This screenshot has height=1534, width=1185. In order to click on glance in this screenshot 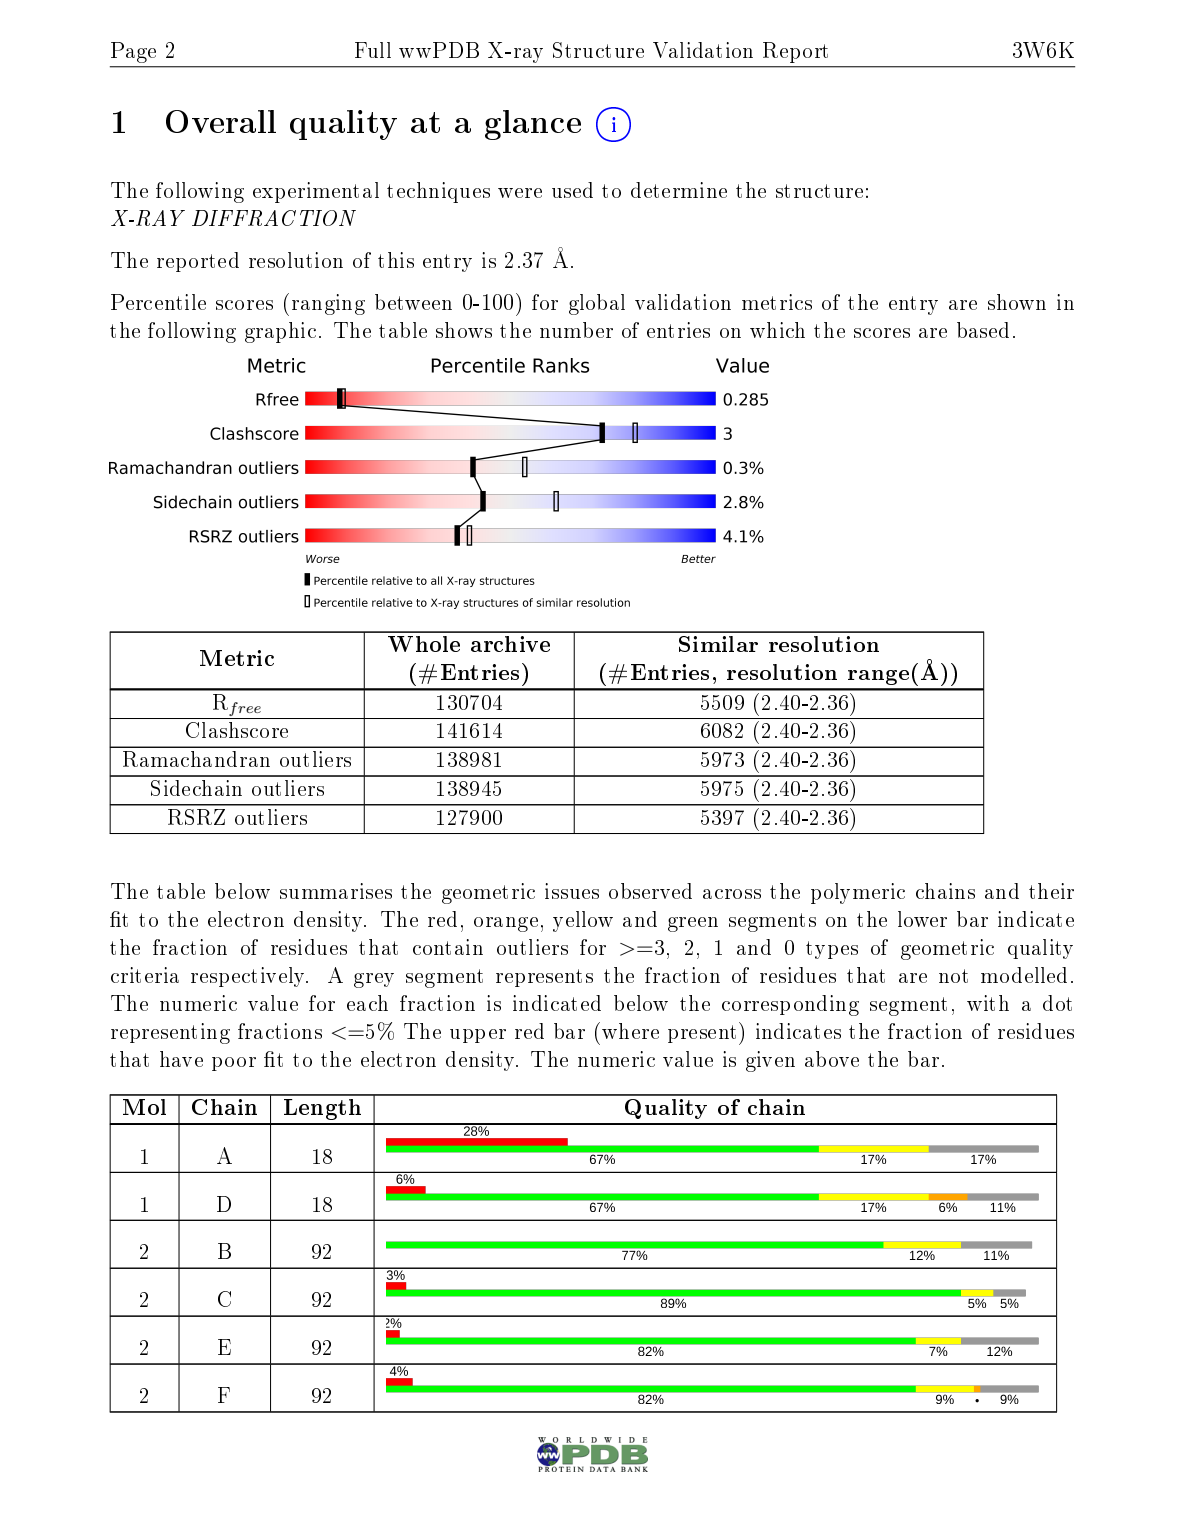, I will do `click(533, 125)`.
